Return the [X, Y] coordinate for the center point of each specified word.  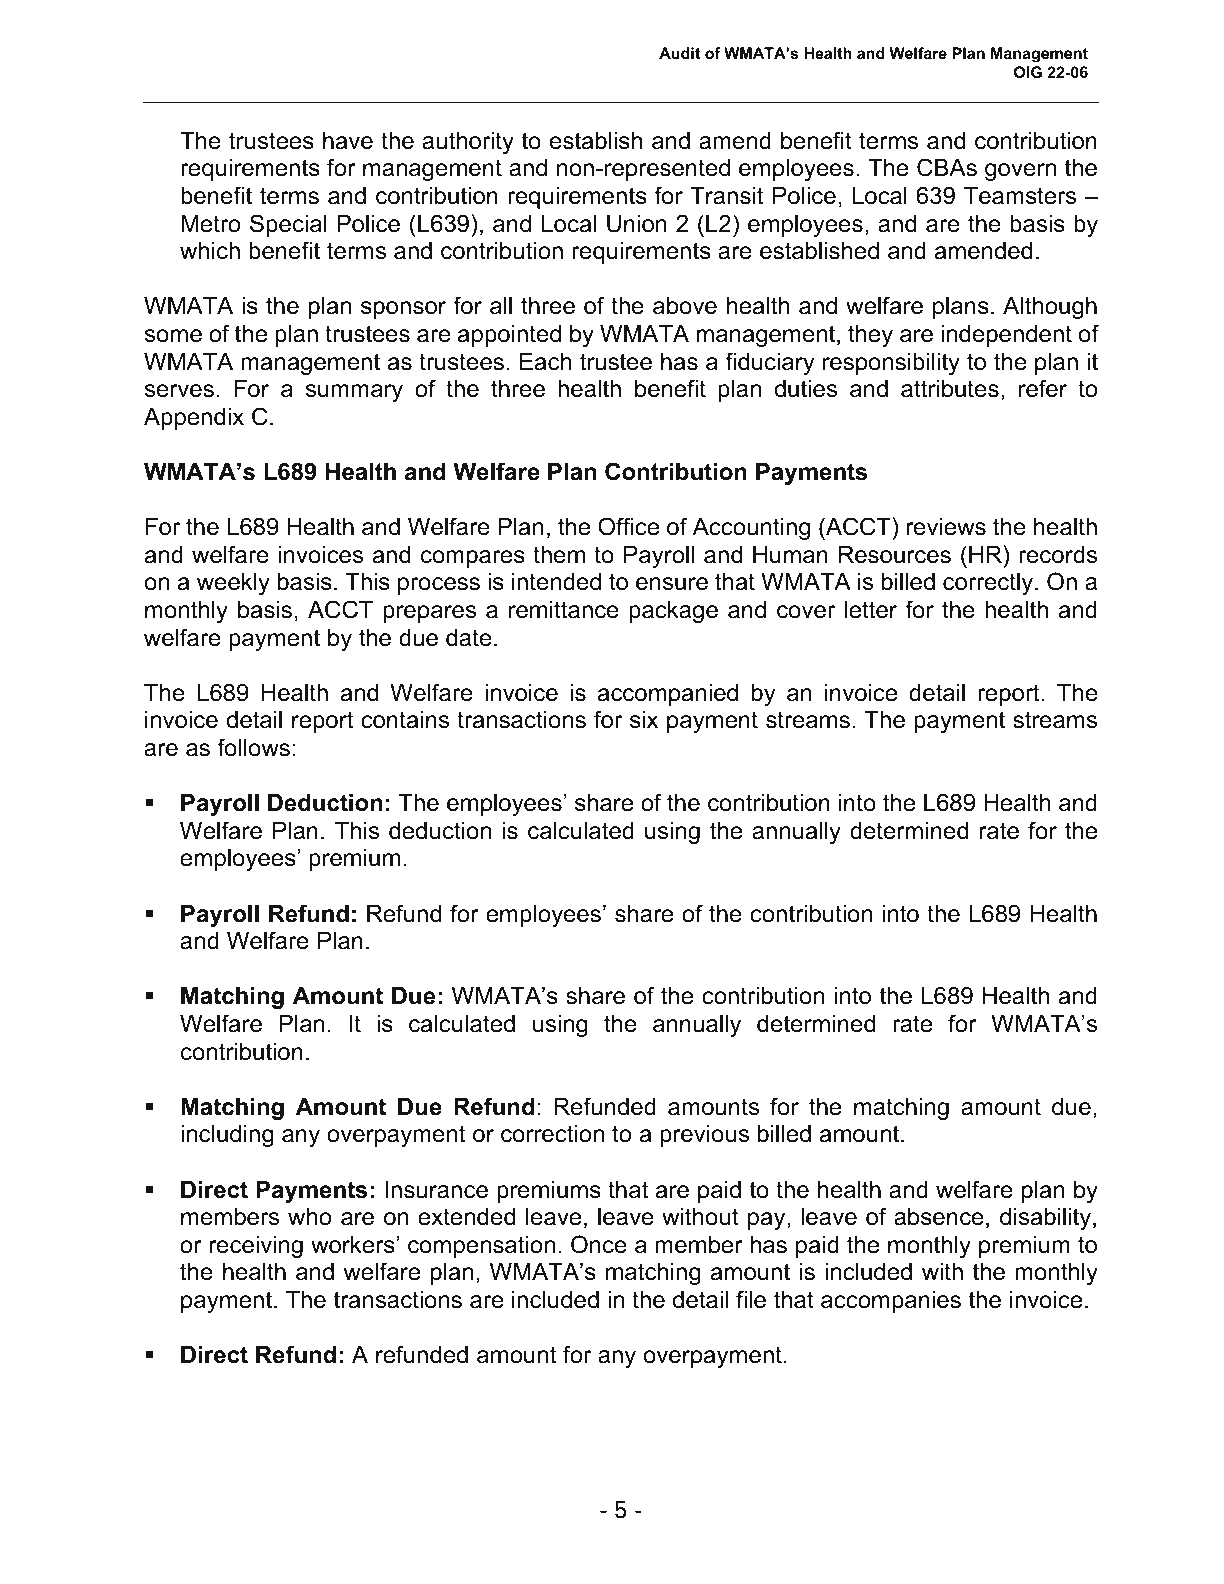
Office [628, 526]
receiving [256, 1247]
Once [599, 1244]
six [644, 720]
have [348, 141]
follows [253, 747]
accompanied [668, 695]
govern [1020, 172]
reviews [946, 527]
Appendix [194, 419]
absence [939, 1217]
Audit [679, 53]
